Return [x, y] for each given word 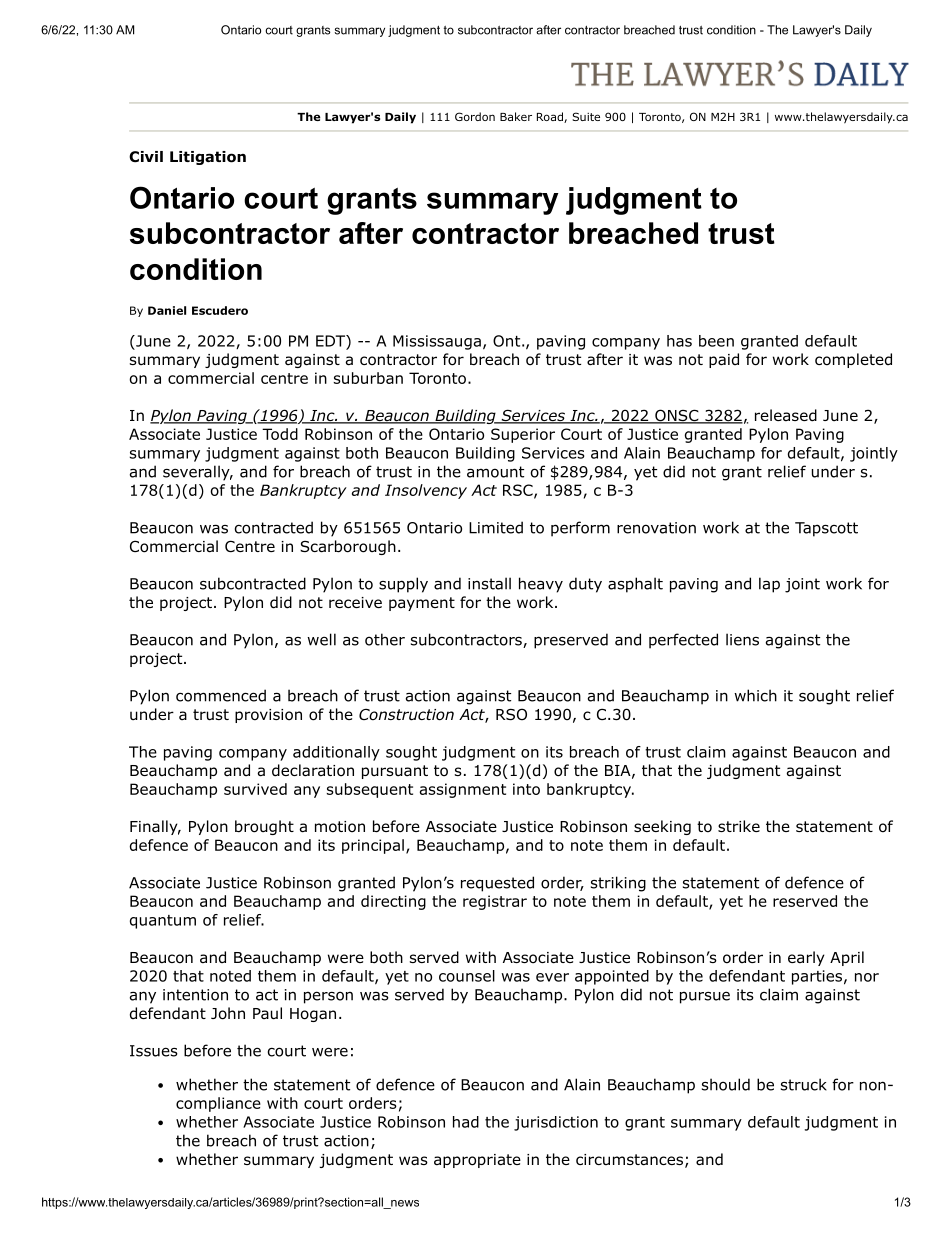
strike [739, 826]
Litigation [208, 158]
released [786, 415]
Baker [516, 116]
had [466, 1122]
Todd [280, 434]
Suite [586, 116]
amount [495, 472]
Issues [154, 1051]
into [526, 789]
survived [255, 789]
